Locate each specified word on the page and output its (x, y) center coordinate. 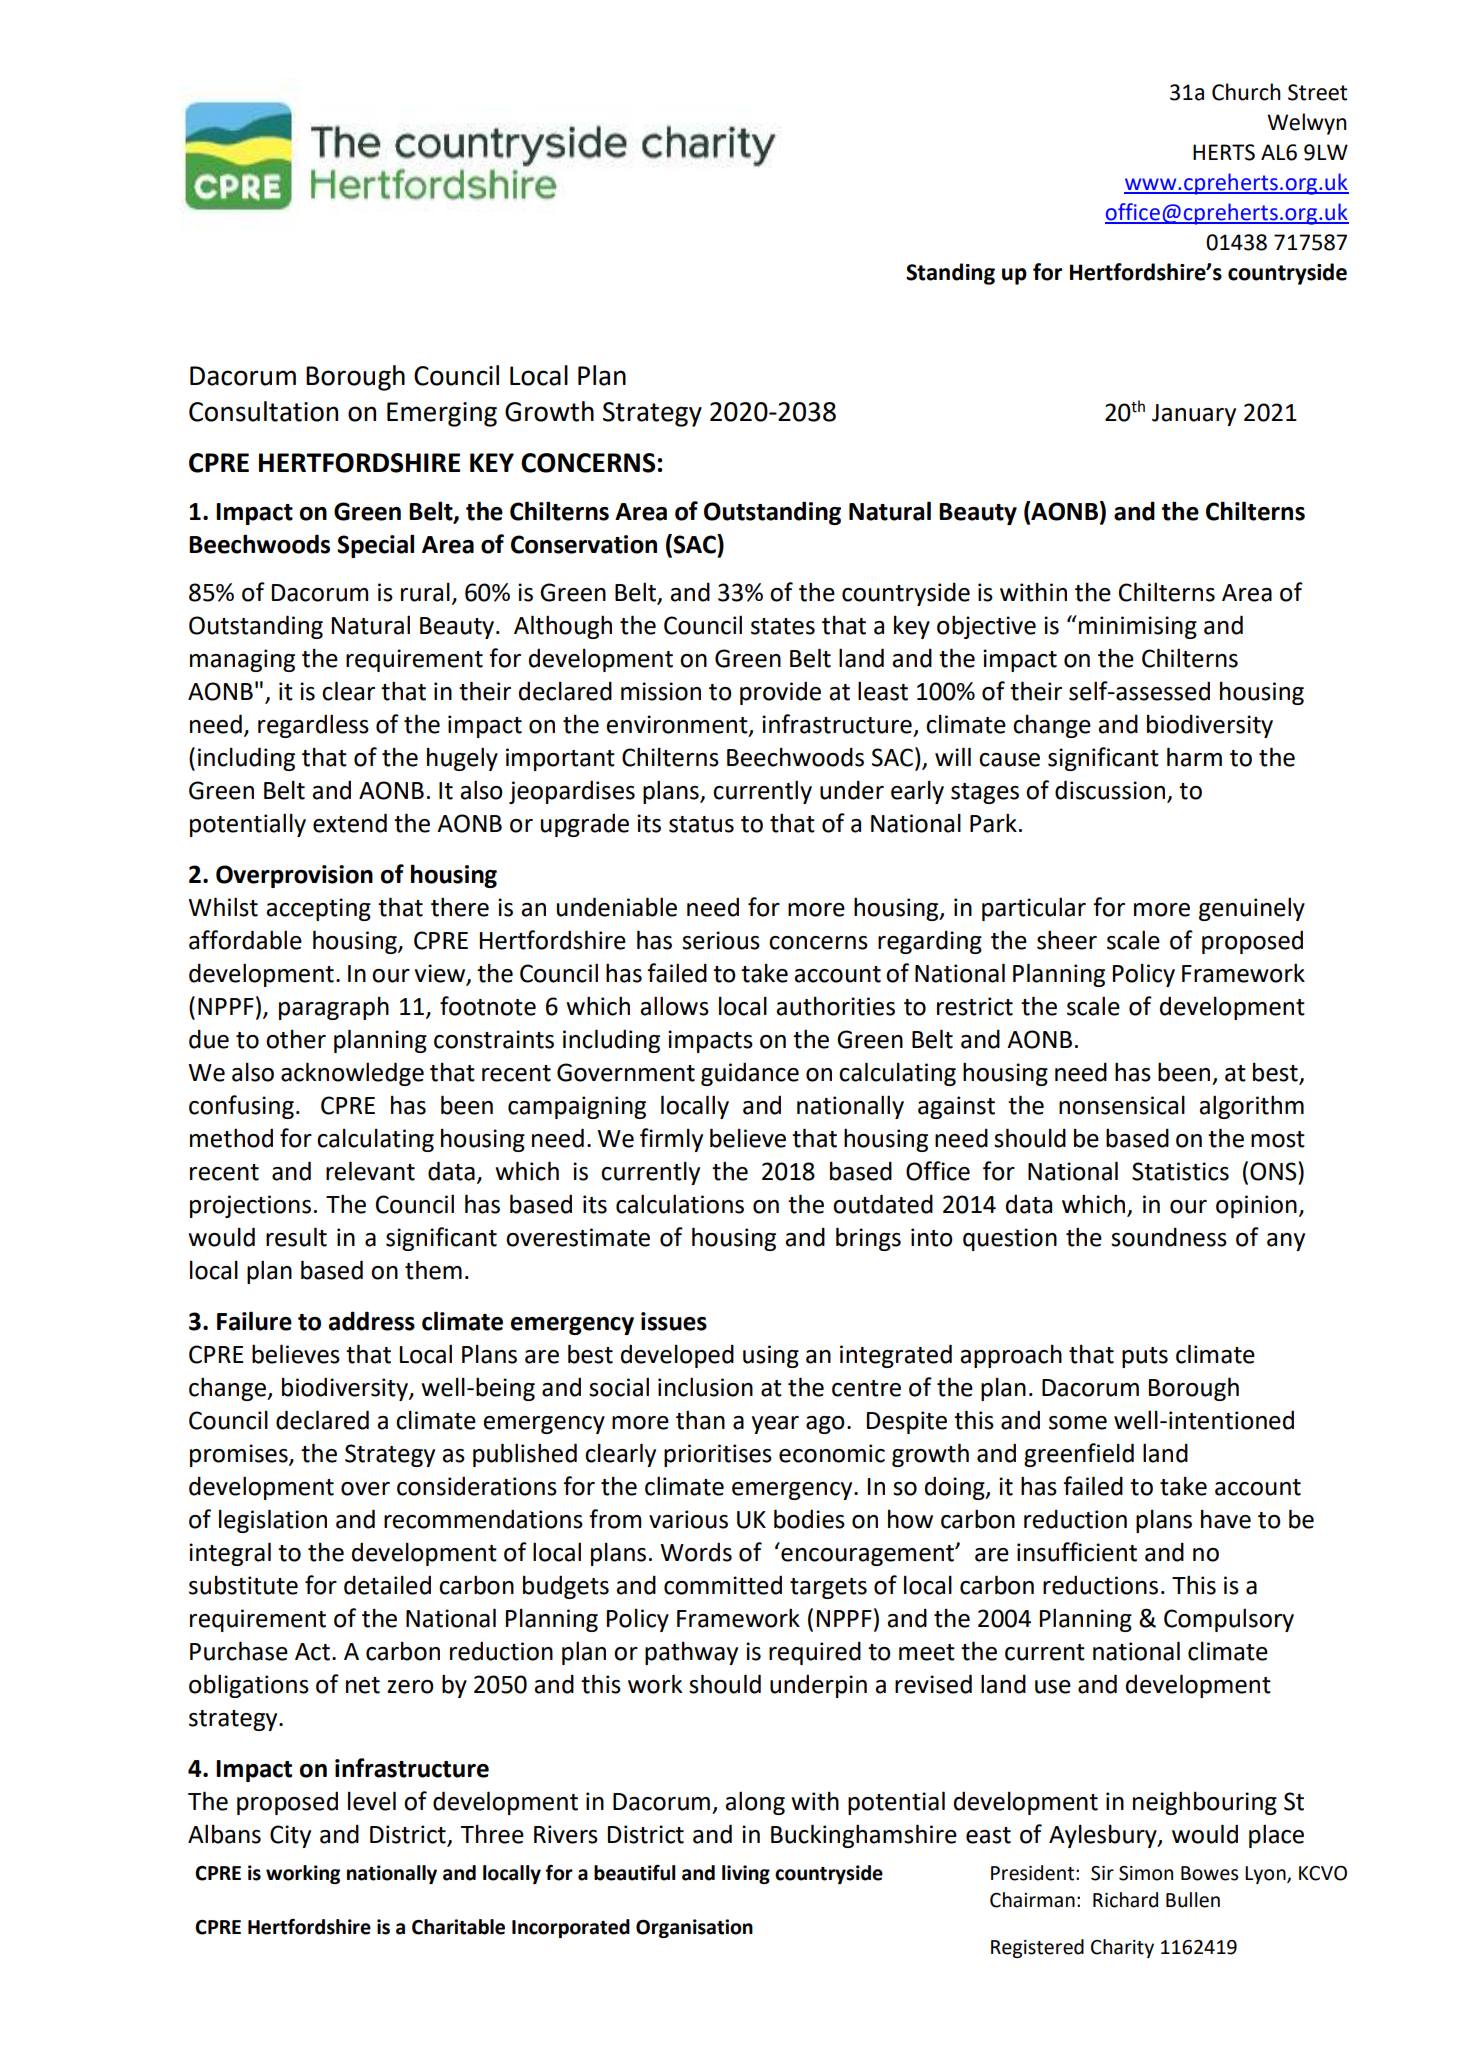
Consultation (263, 411)
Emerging (442, 414)
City (290, 1836)
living (746, 1874)
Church (1246, 92)
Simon (1146, 1873)
